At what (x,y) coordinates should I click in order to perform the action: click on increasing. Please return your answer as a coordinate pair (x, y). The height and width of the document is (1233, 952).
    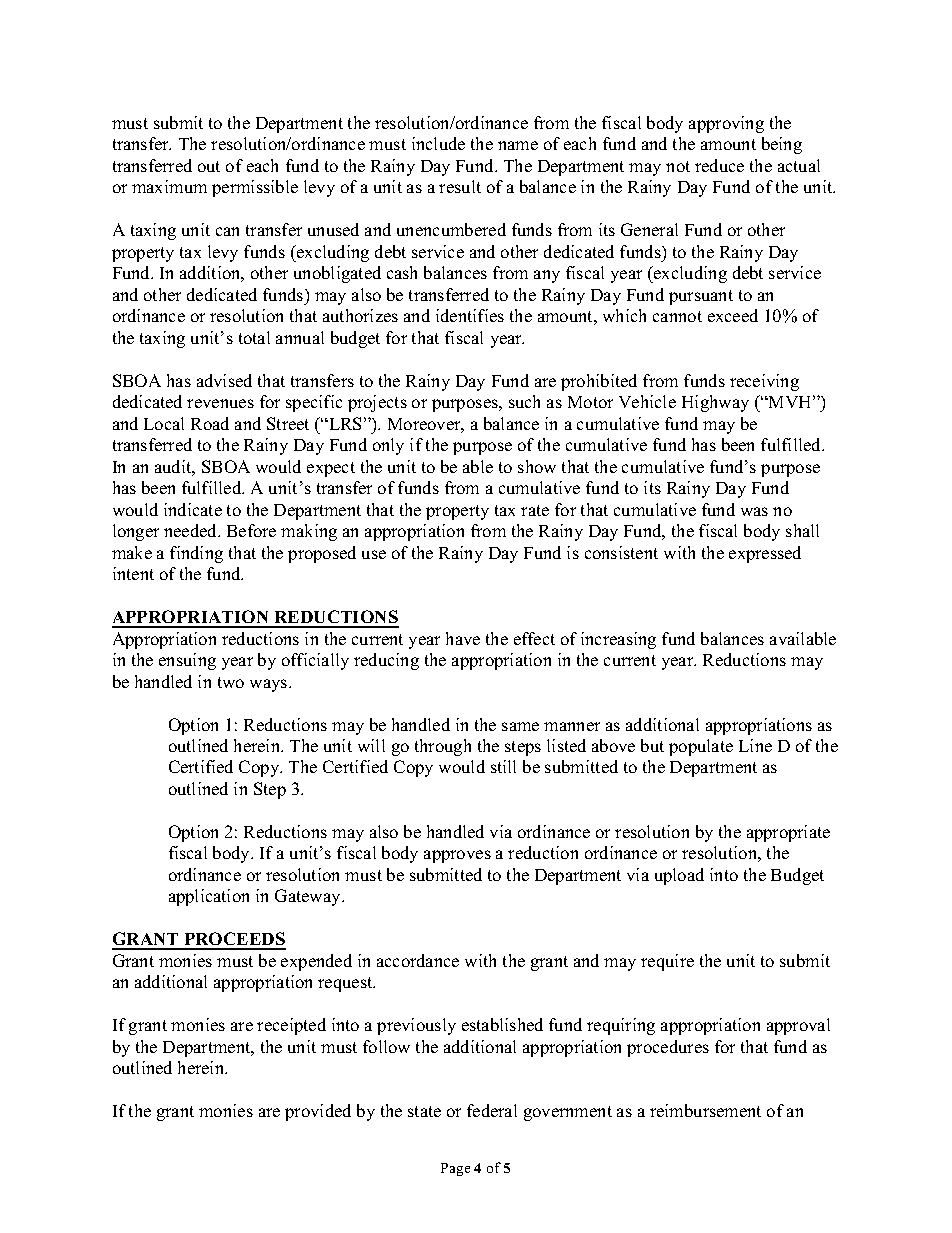
    Looking at the image, I should click on (618, 640).
